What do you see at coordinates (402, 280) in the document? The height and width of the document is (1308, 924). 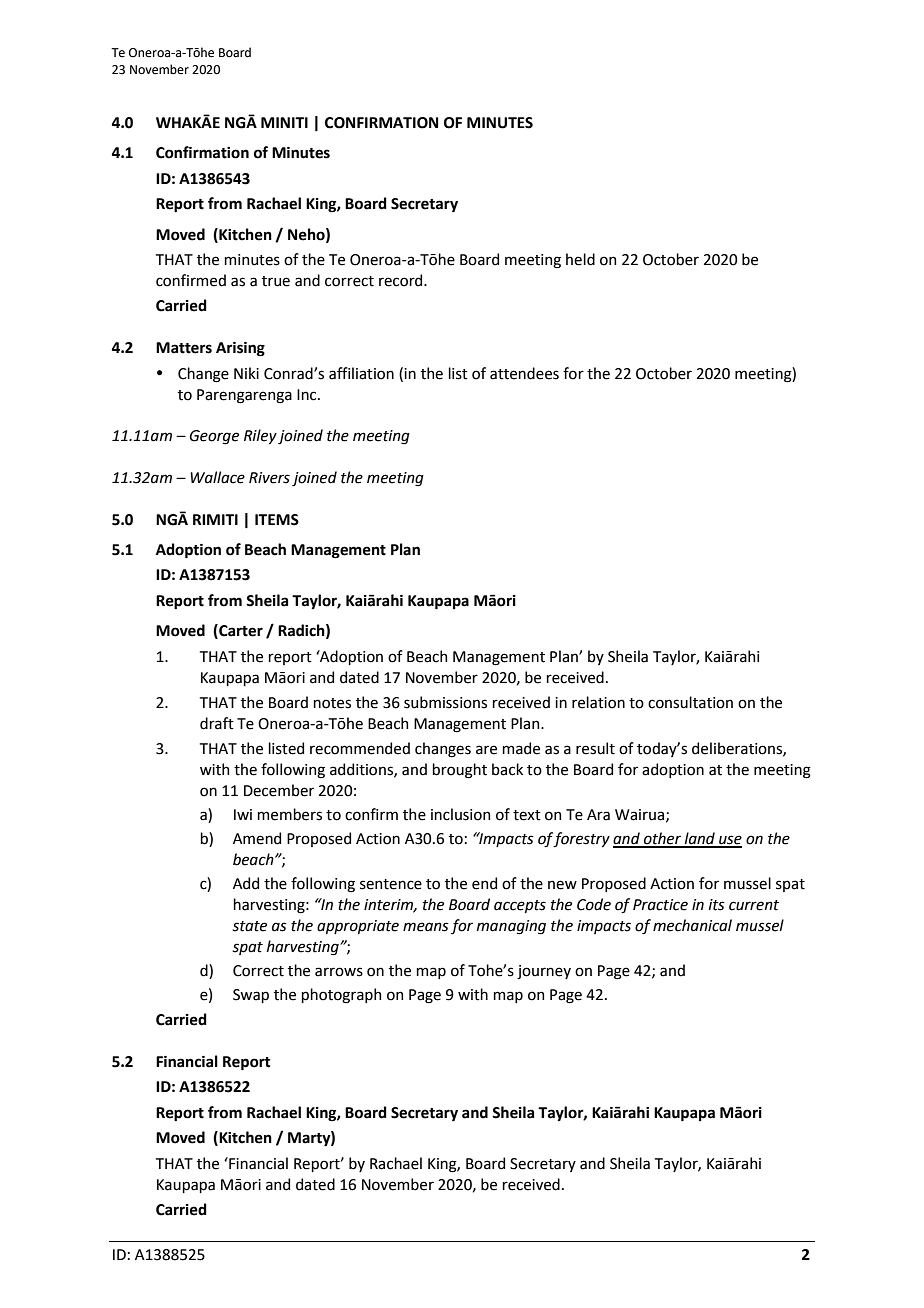 I see `record` at bounding box center [402, 280].
